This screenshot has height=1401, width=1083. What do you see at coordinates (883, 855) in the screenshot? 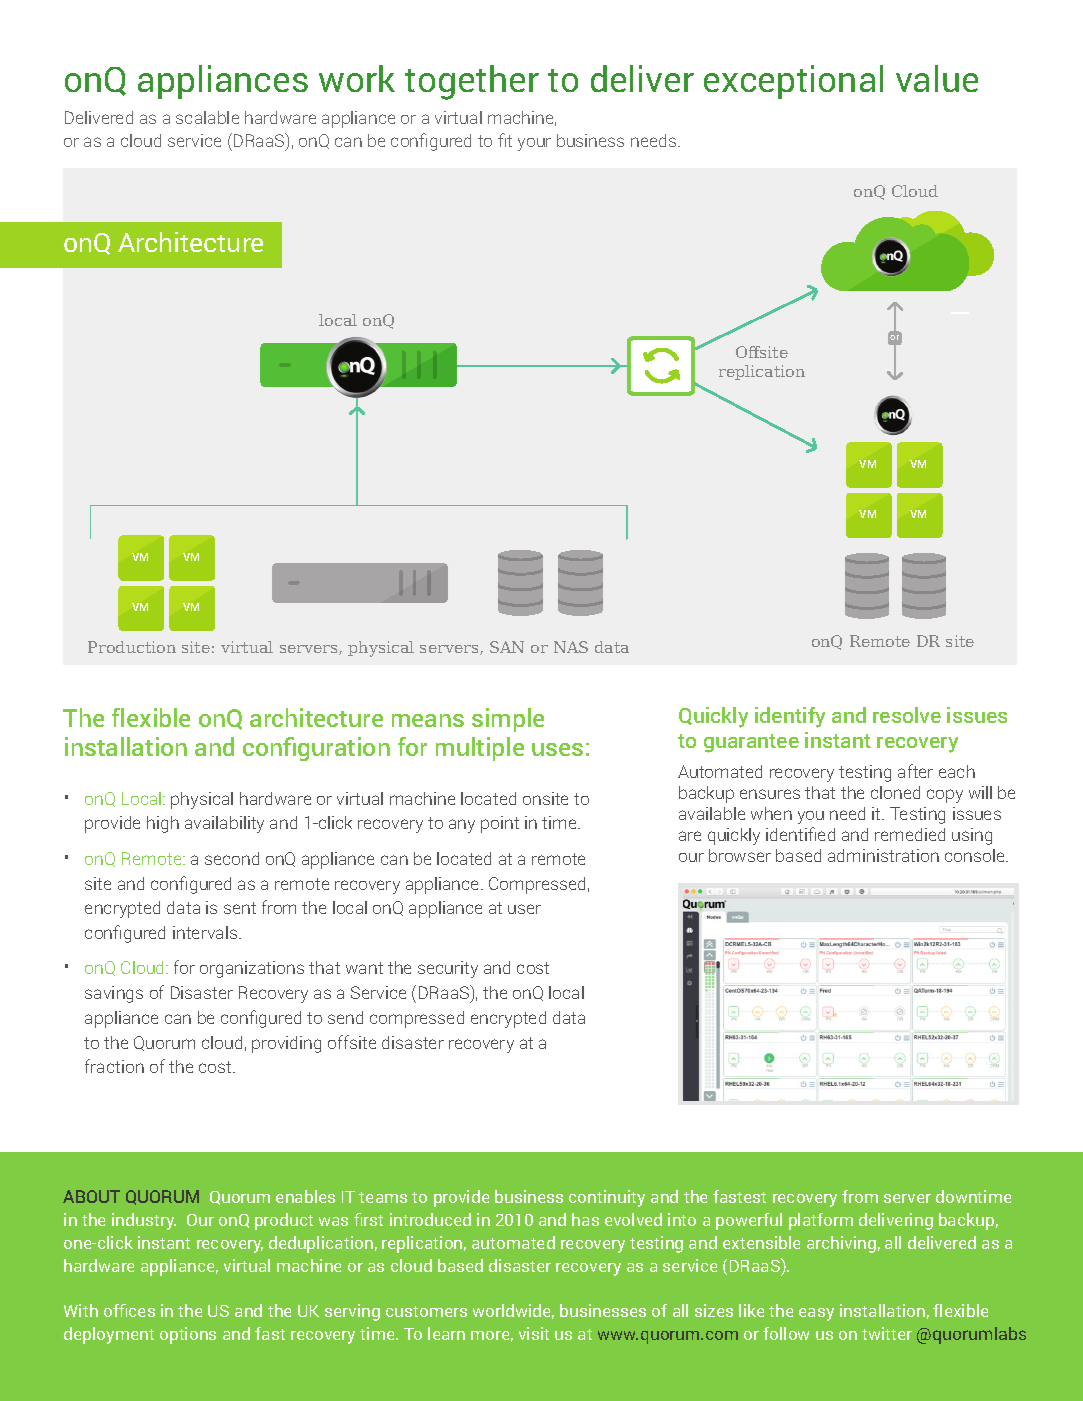
I see `administration` at bounding box center [883, 855].
